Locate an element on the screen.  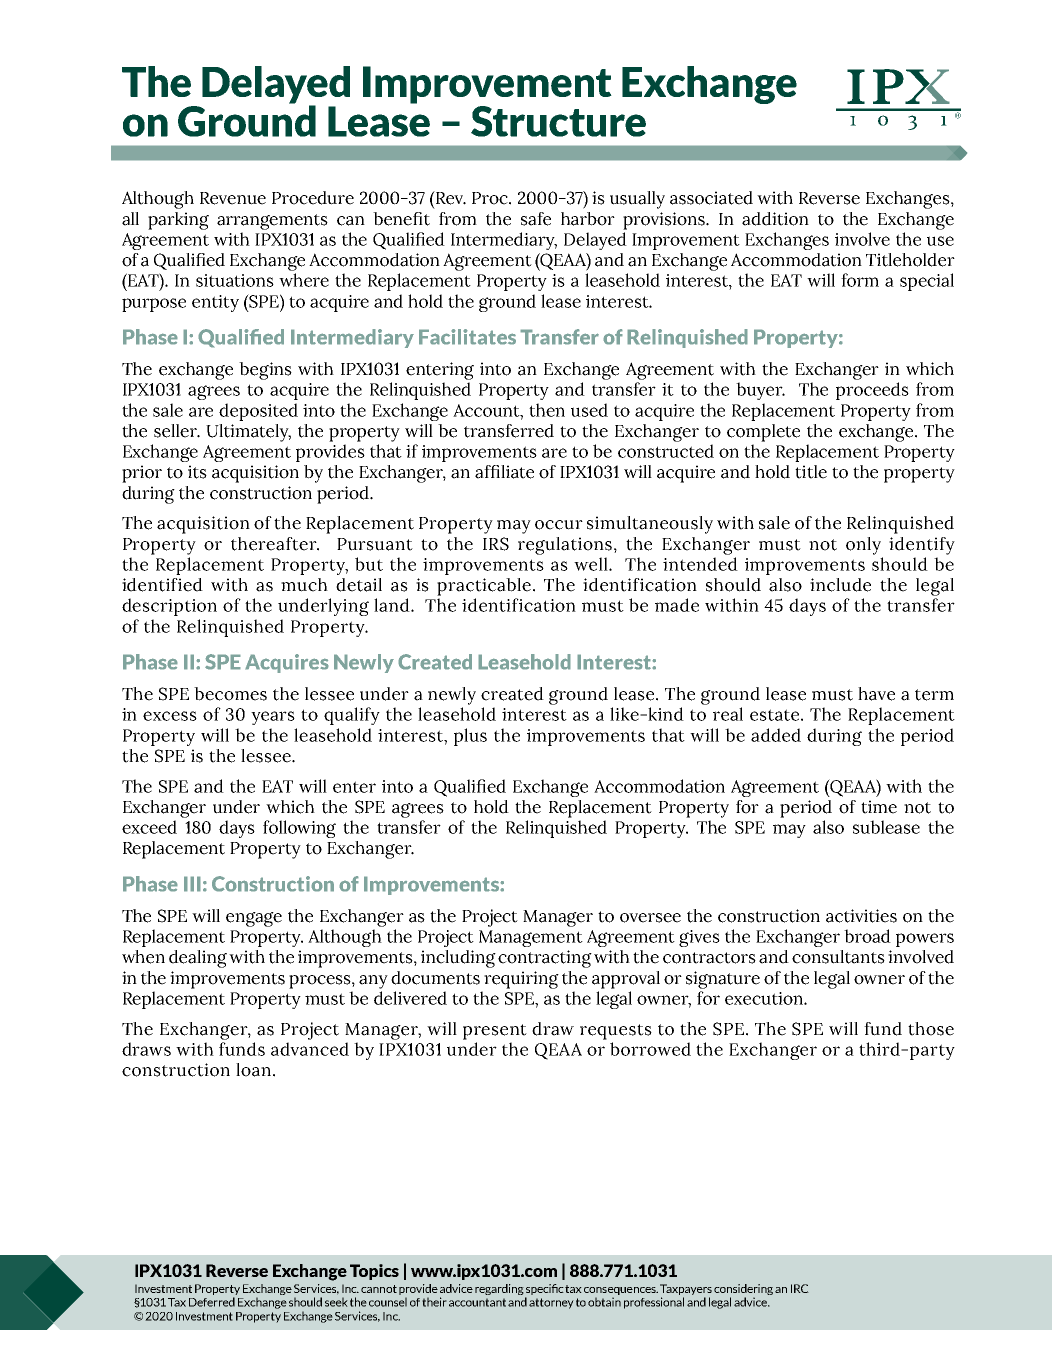
specific is located at coordinates (545, 1289).
